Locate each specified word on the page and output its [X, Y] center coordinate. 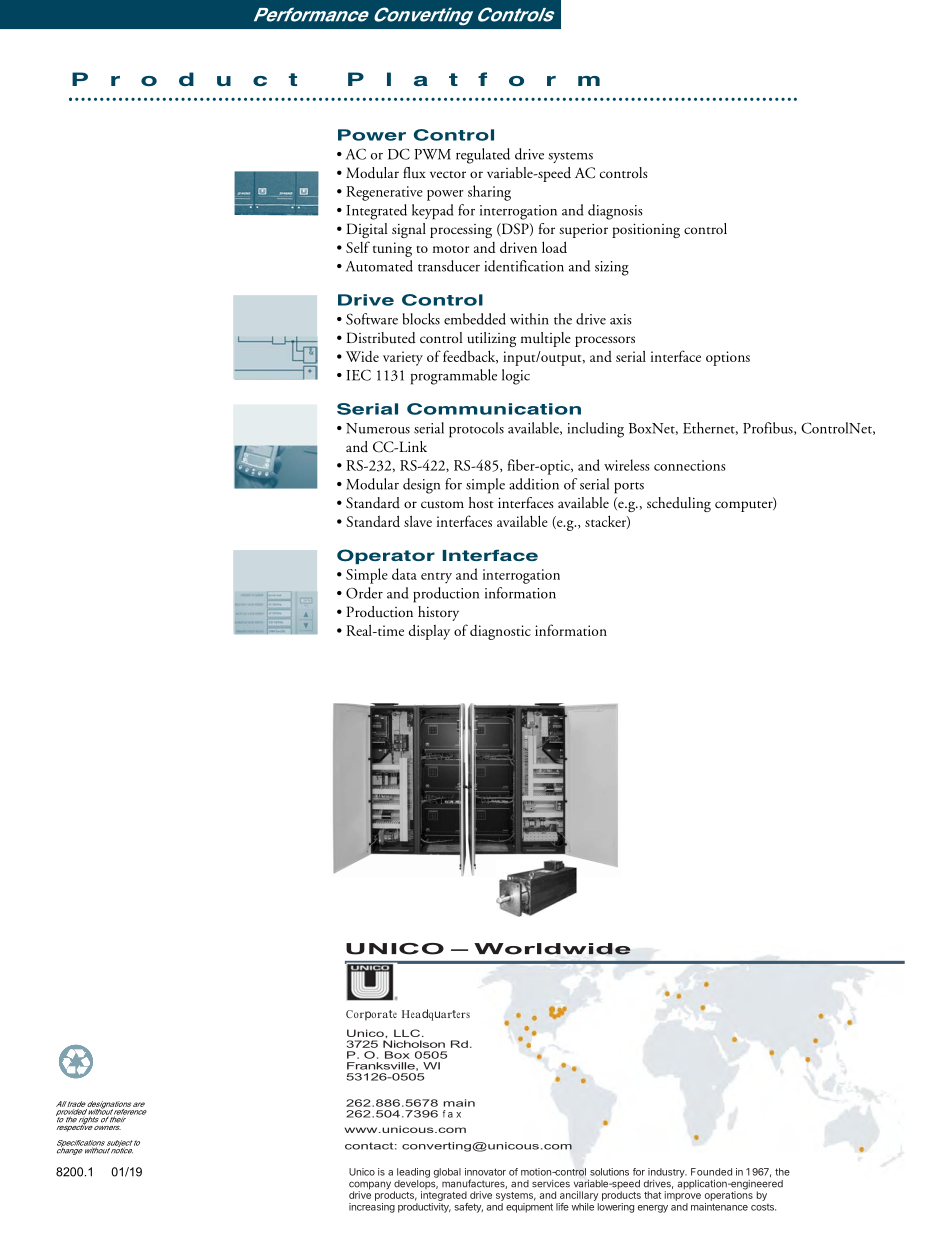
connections [689, 465]
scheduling [679, 504]
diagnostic [500, 632]
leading [413, 1173]
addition [534, 484]
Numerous [378, 428]
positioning [646, 230]
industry [667, 1173]
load [554, 247]
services [551, 1184]
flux [414, 172]
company [370, 1186]
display [429, 632]
